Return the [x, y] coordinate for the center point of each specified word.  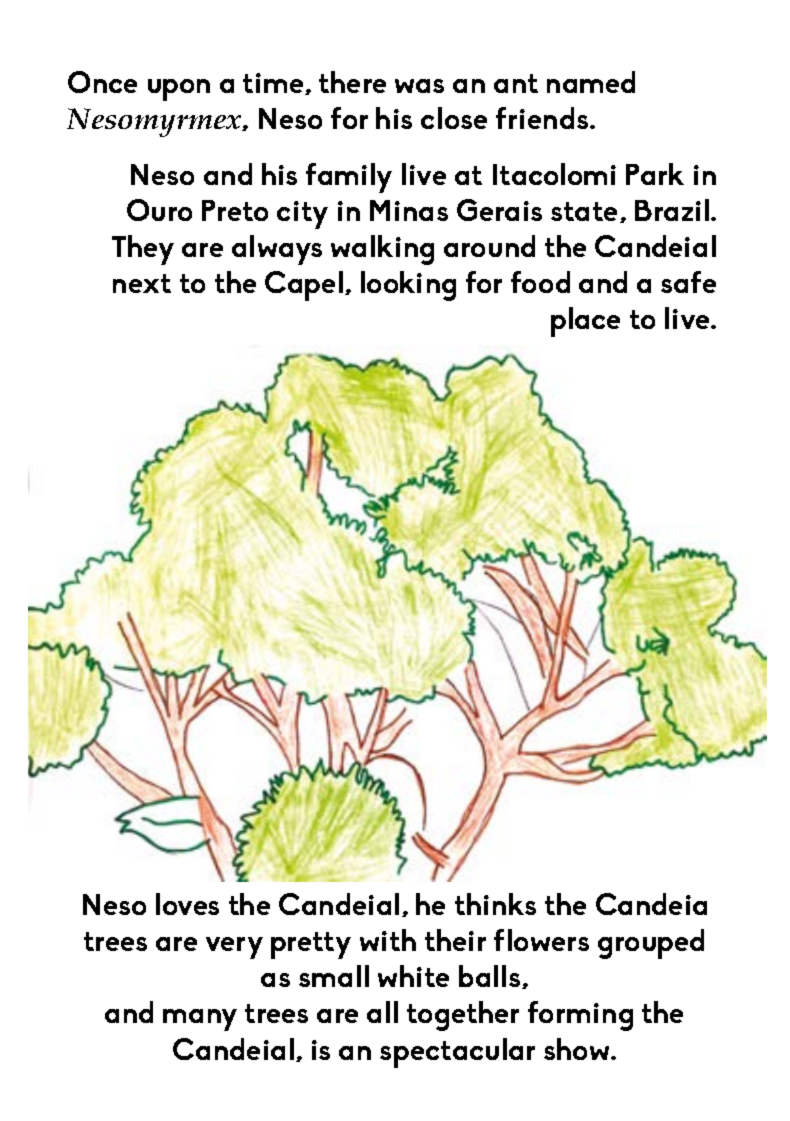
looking [408, 286]
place [585, 322]
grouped [651, 944]
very [234, 948]
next [142, 283]
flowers [541, 940]
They [143, 250]
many [200, 1020]
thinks [495, 904]
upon [179, 90]
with [388, 940]
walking [382, 250]
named [591, 82]
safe [688, 282]
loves [187, 904]
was [419, 86]
